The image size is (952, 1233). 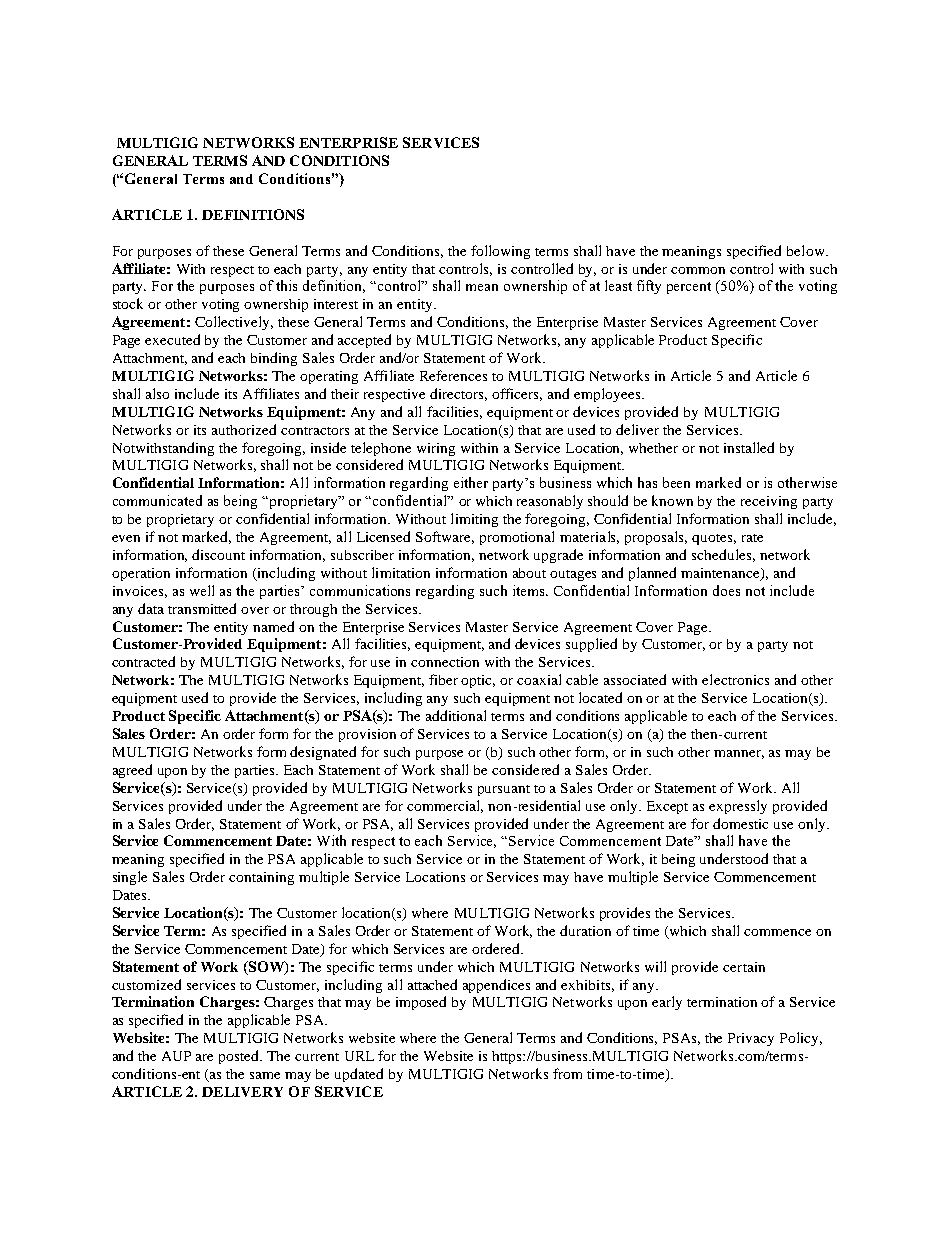 What do you see at coordinates (738, 807) in the image?
I see `expressly` at bounding box center [738, 807].
